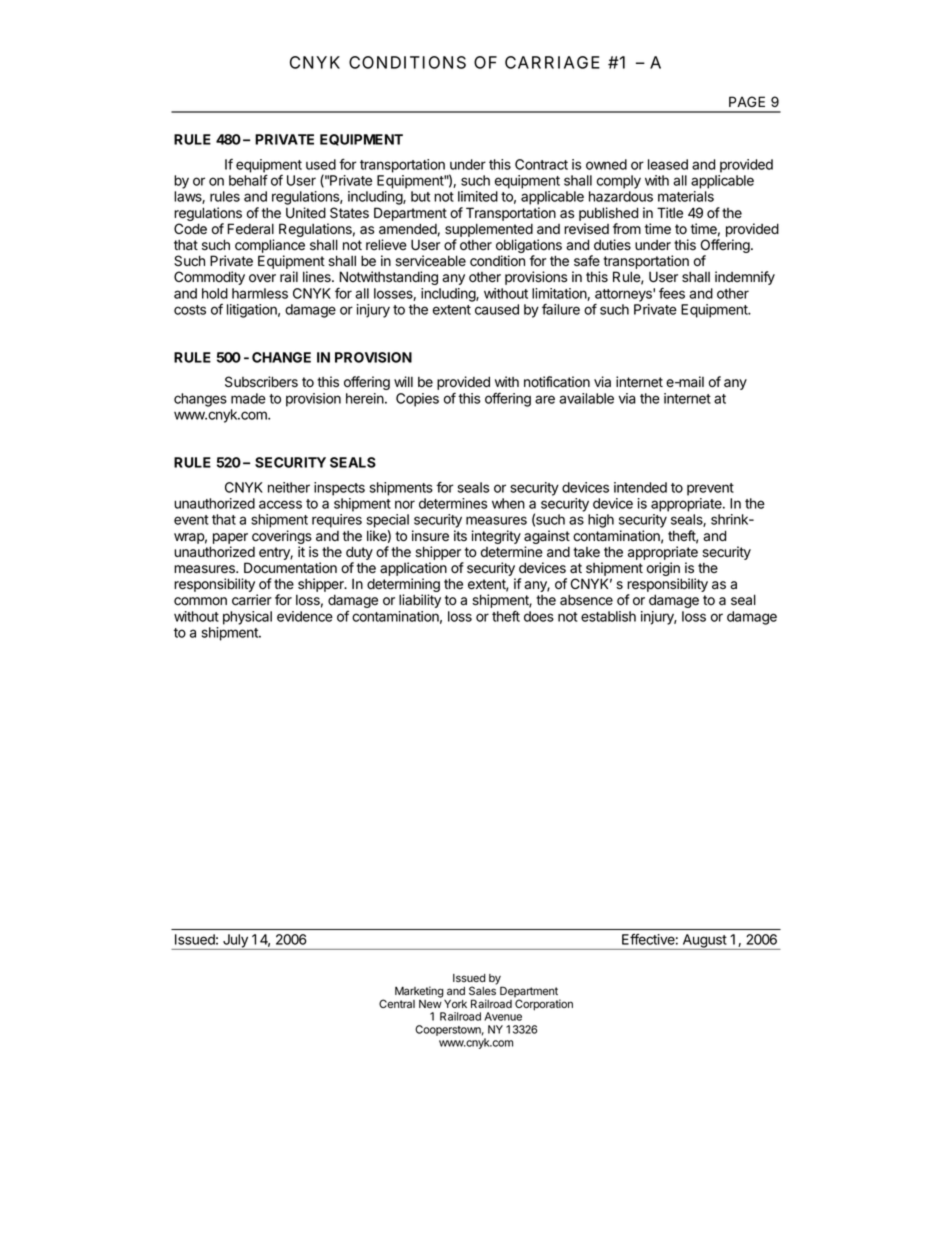  Describe the element at coordinates (248, 180) in the screenshot. I see `behalf` at that location.
